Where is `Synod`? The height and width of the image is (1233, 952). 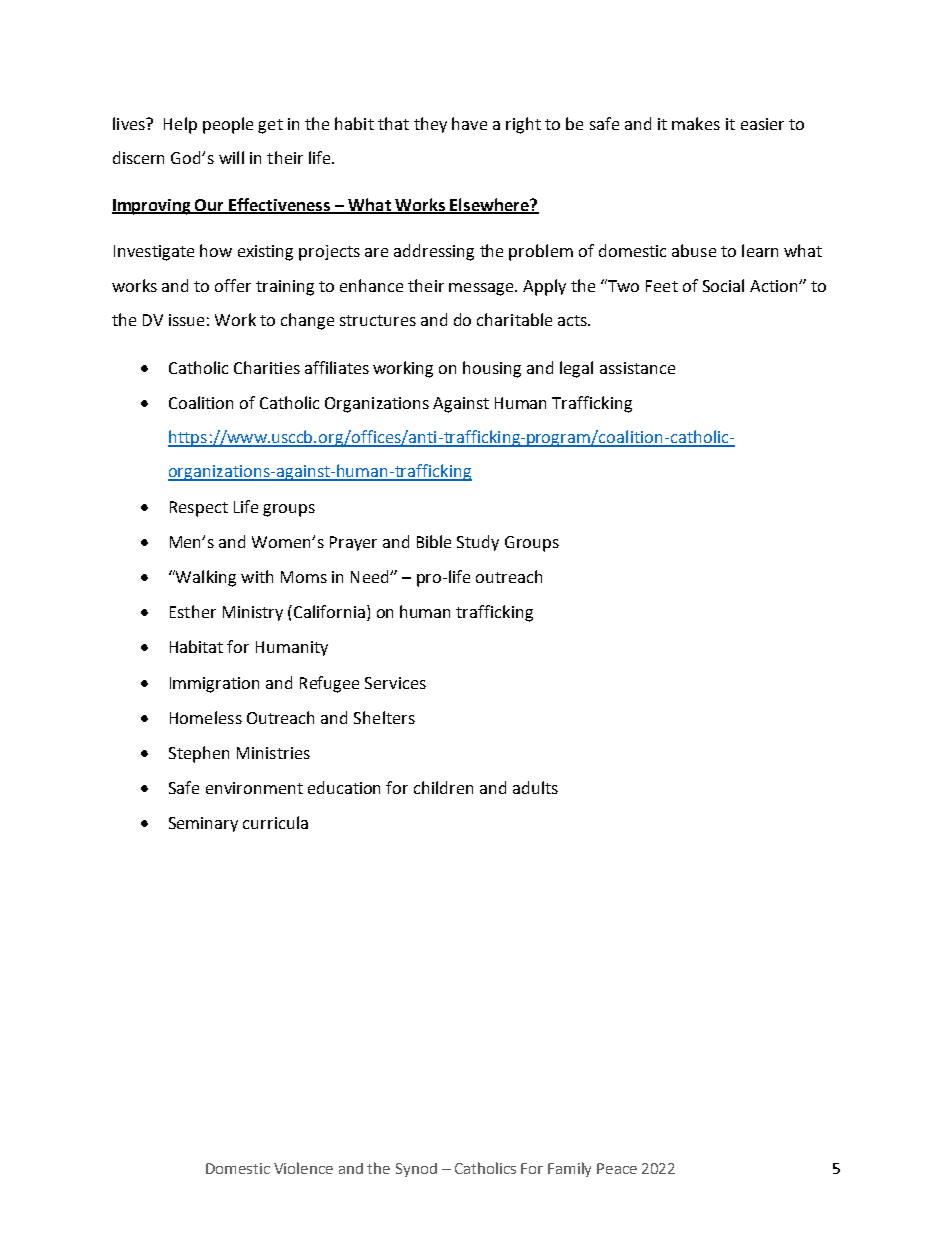
Synod is located at coordinates (416, 1170).
